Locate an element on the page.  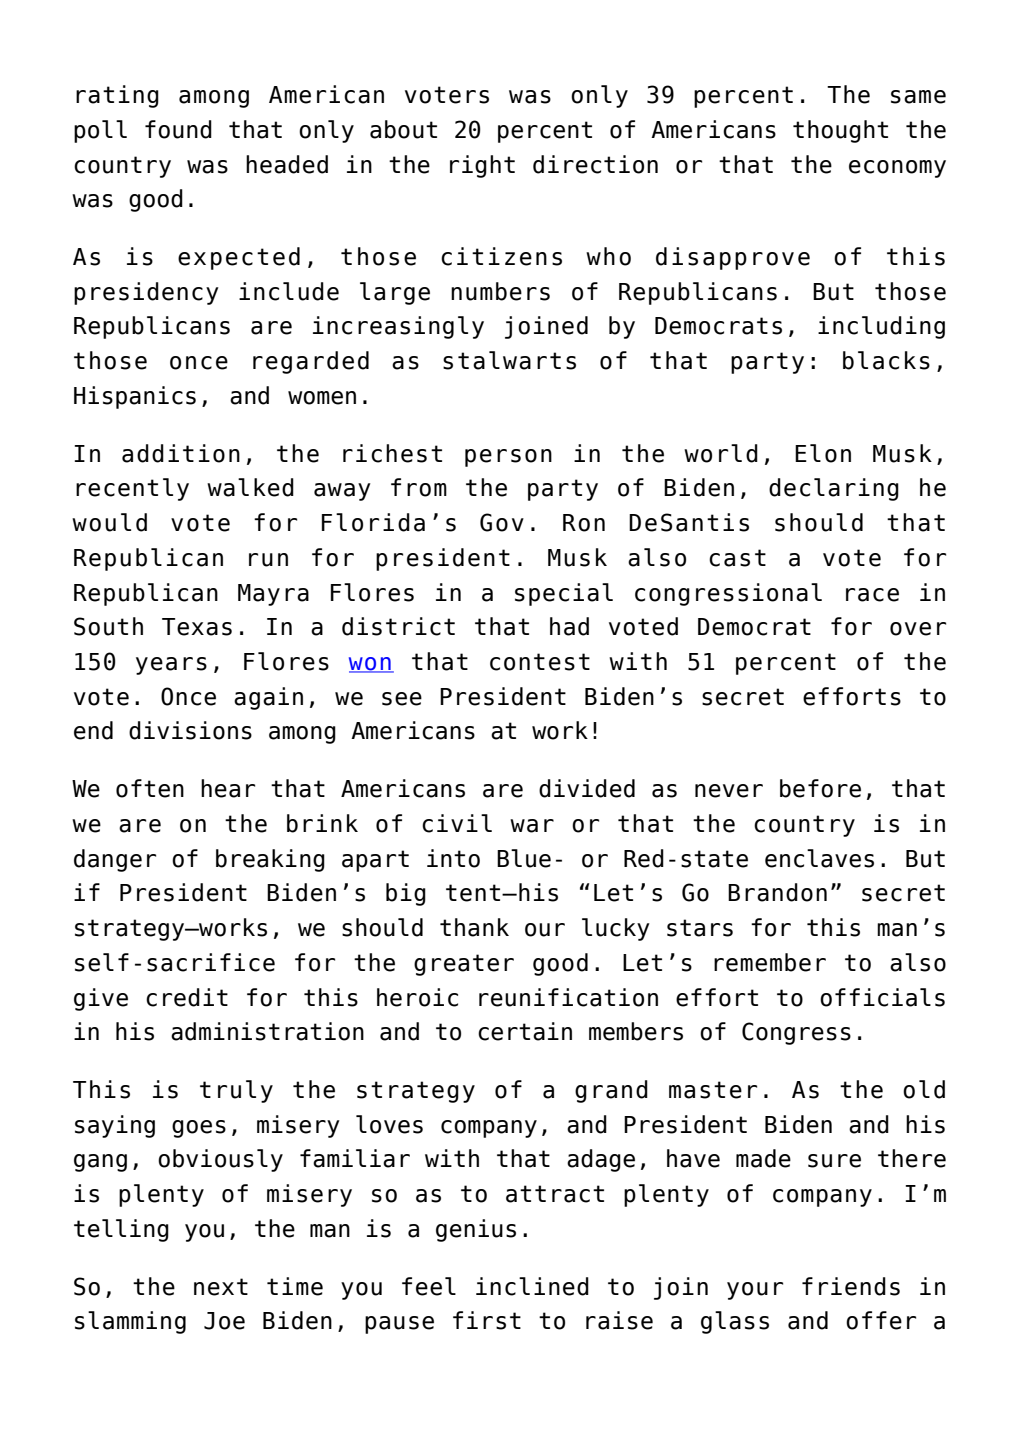
thought is located at coordinates (840, 131).
